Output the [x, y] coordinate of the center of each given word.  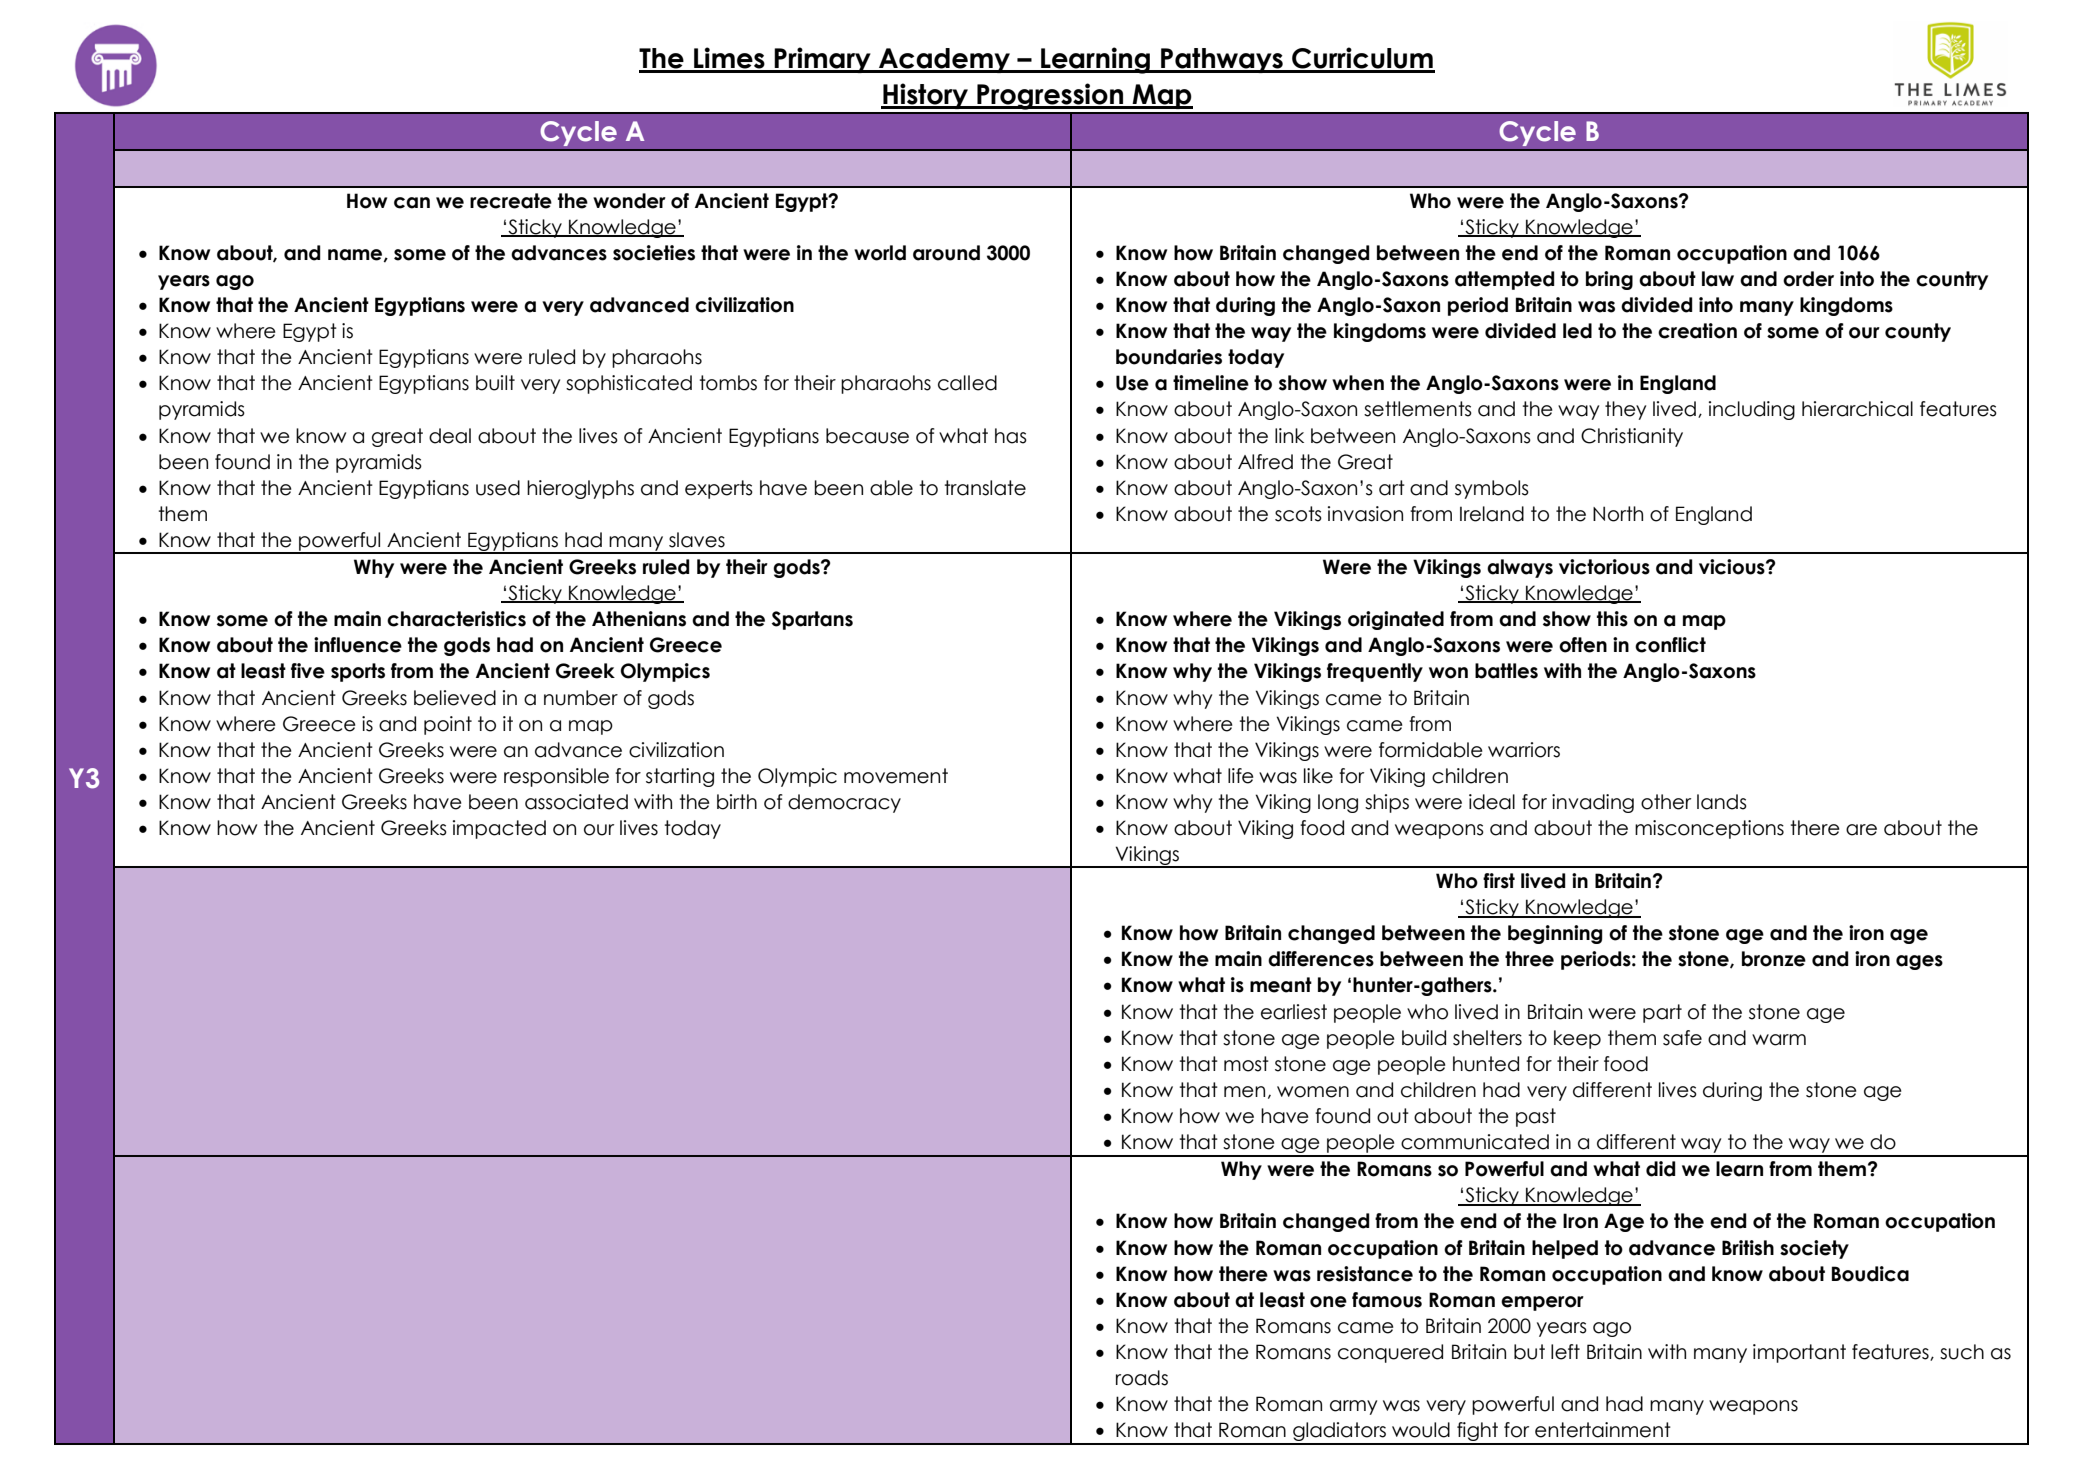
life [1241, 776]
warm [1779, 1040]
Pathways [1222, 60]
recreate [511, 201]
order [1808, 279]
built [495, 383]
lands [1722, 802]
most [1246, 1064]
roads [1142, 1378]
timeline [1211, 383]
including [1752, 410]
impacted [499, 829]
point [448, 725]
